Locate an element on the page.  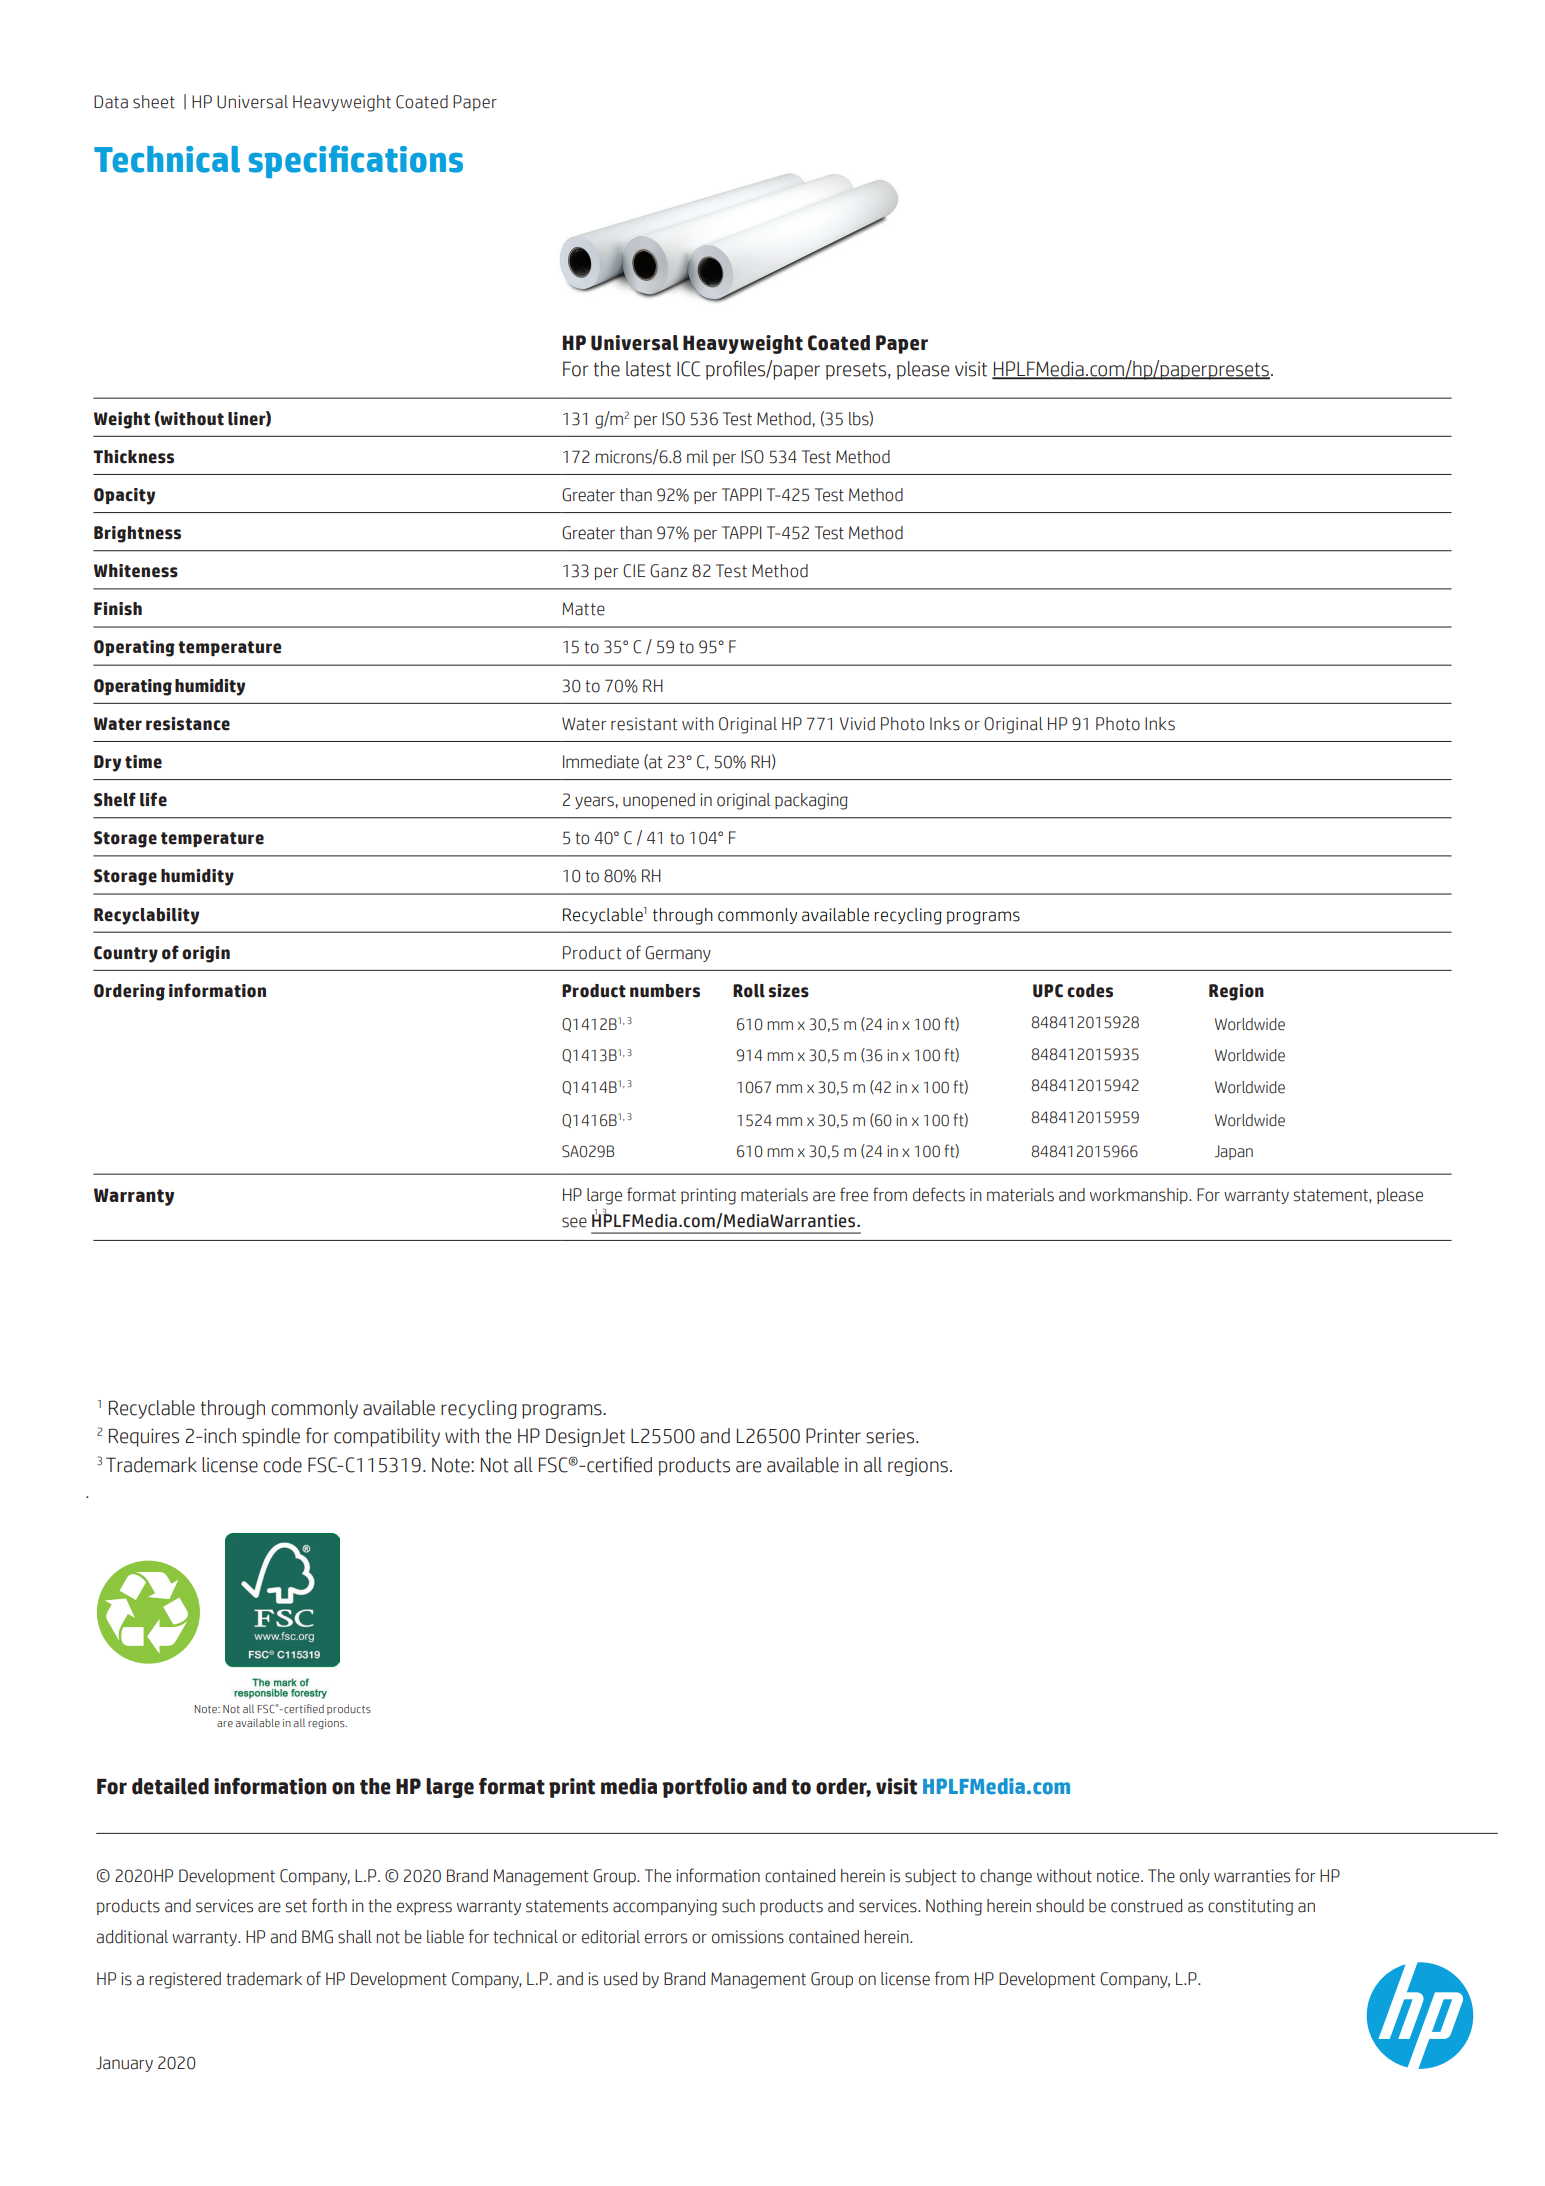
used is located at coordinates (620, 1979).
